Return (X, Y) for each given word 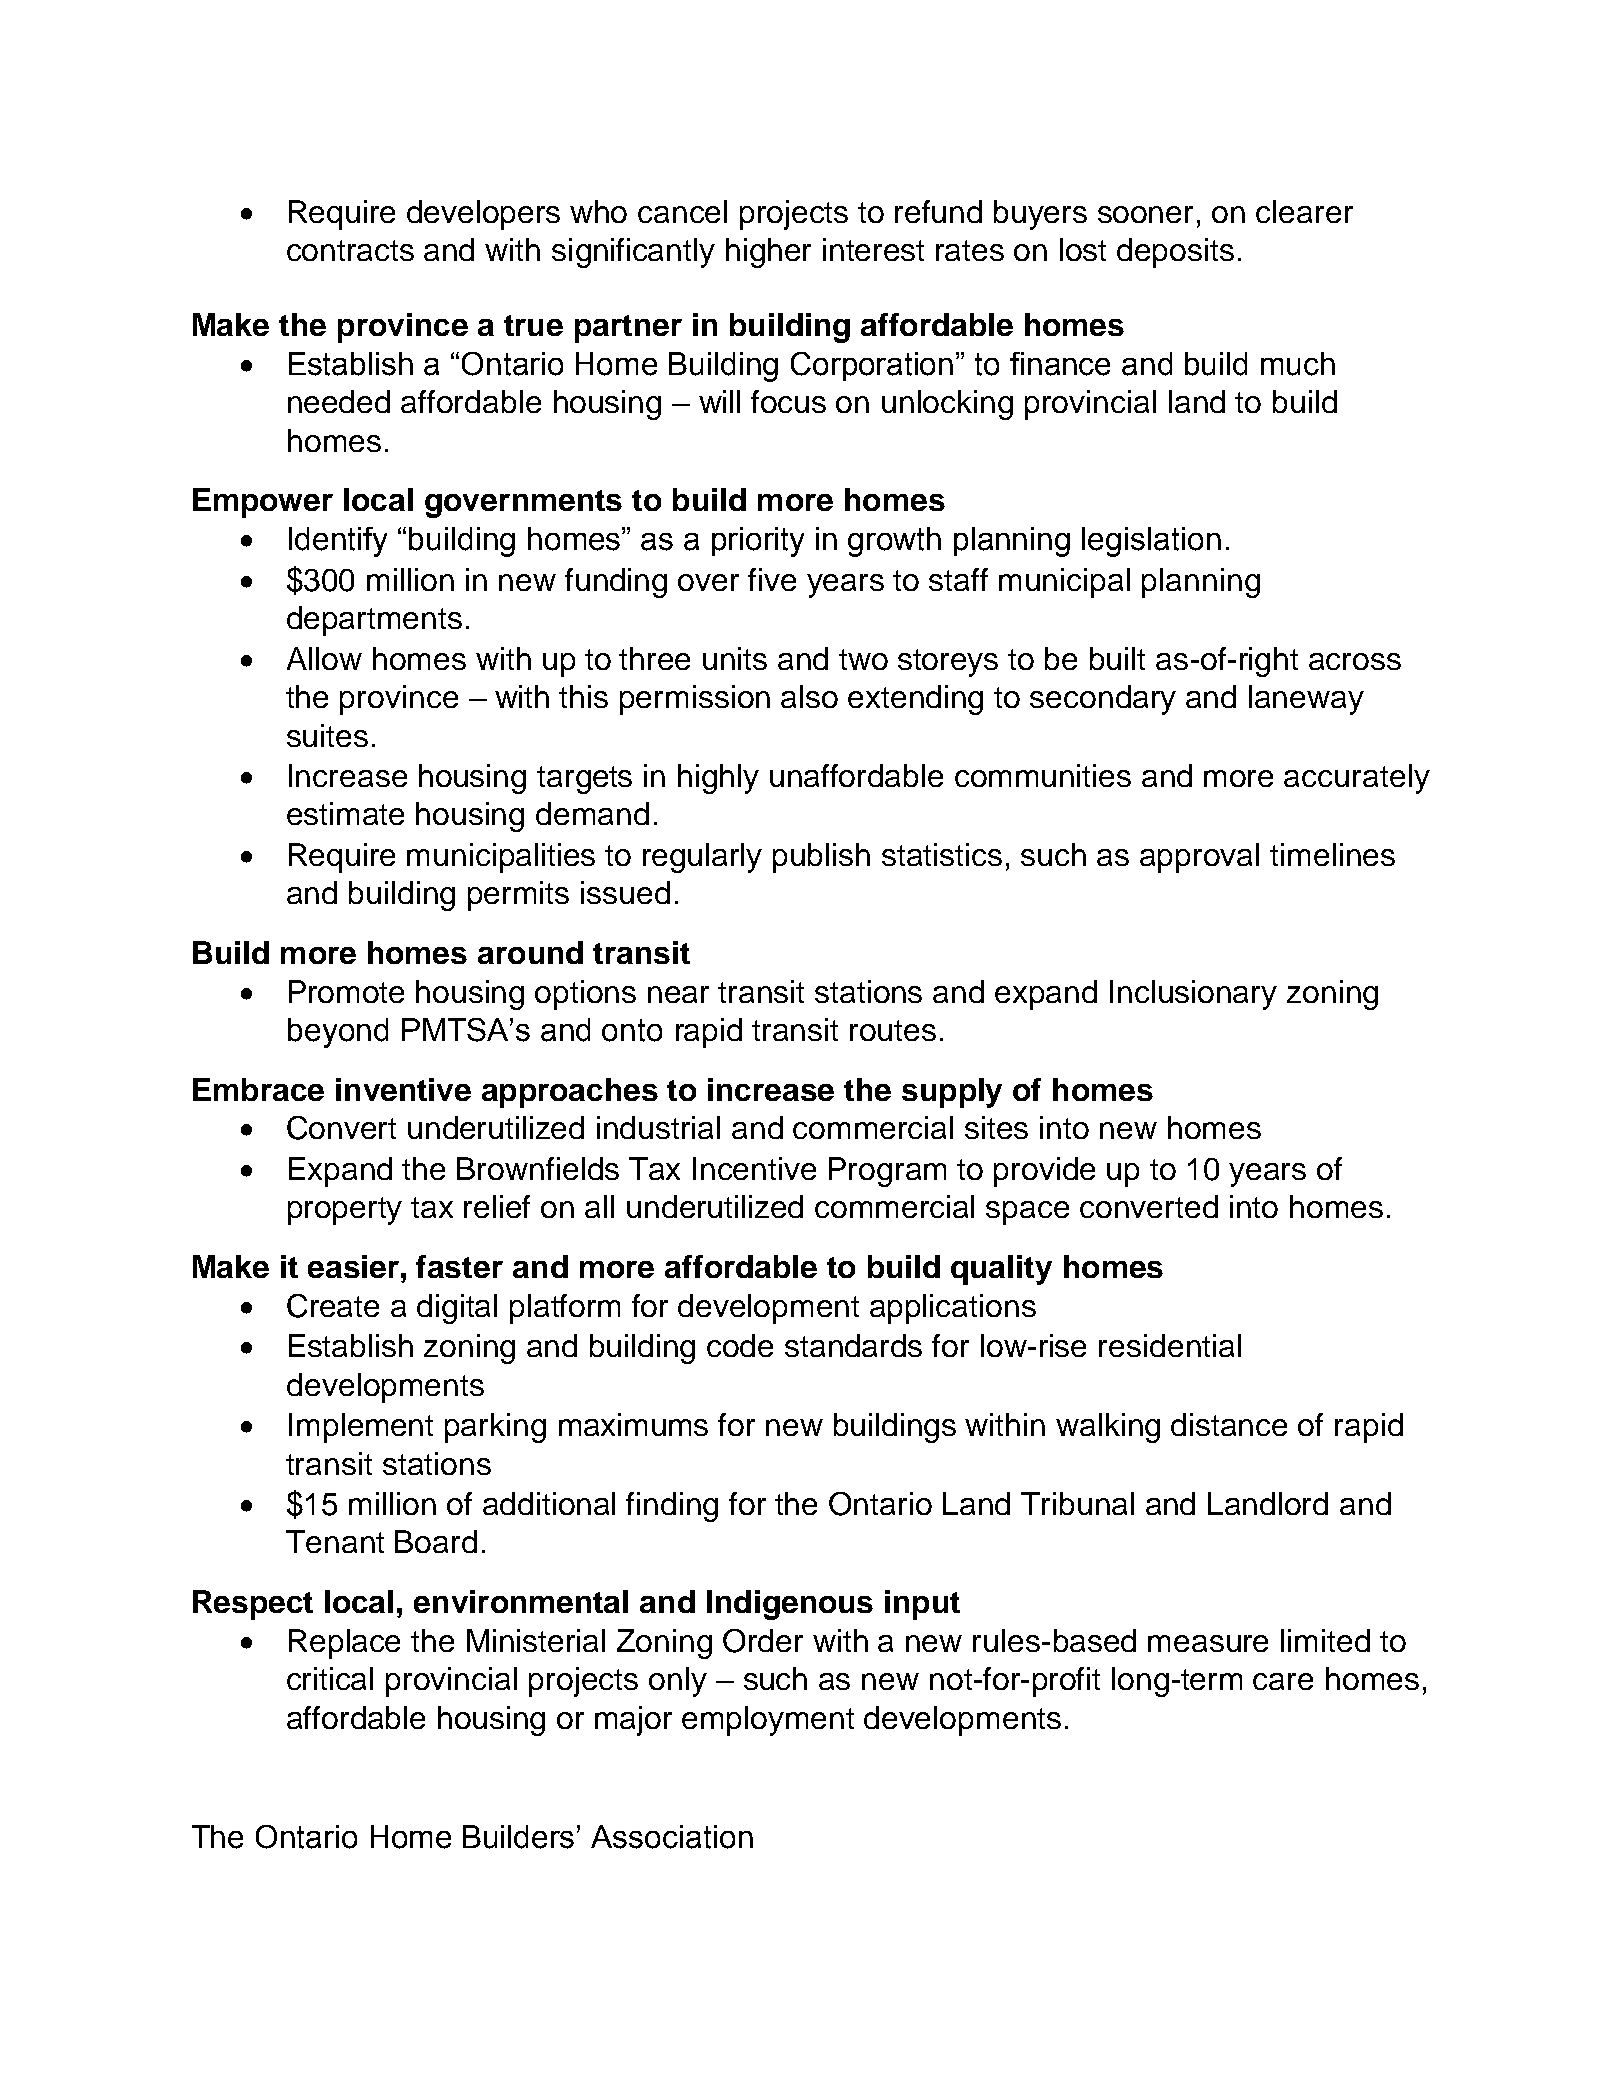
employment (768, 1721)
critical (330, 1678)
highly (718, 779)
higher (768, 253)
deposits (1175, 253)
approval (1199, 858)
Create (333, 1306)
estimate (345, 813)
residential (1170, 1345)
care (1283, 1681)
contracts (350, 250)
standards (853, 1345)
